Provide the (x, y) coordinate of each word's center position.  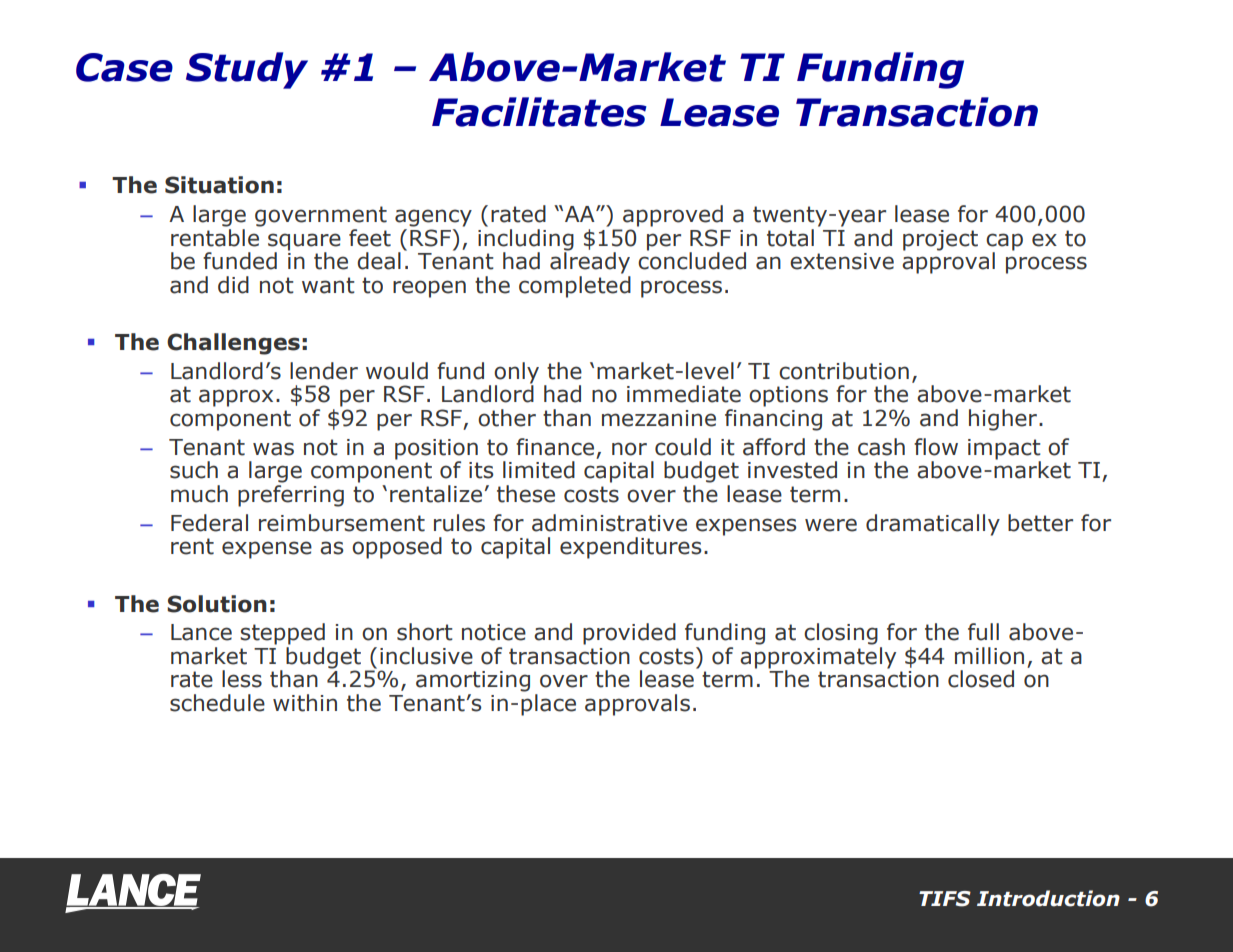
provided (629, 634)
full (983, 632)
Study (247, 70)
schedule (217, 703)
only (516, 374)
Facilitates (539, 112)
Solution (217, 604)
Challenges (233, 344)
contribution (844, 371)
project (940, 240)
